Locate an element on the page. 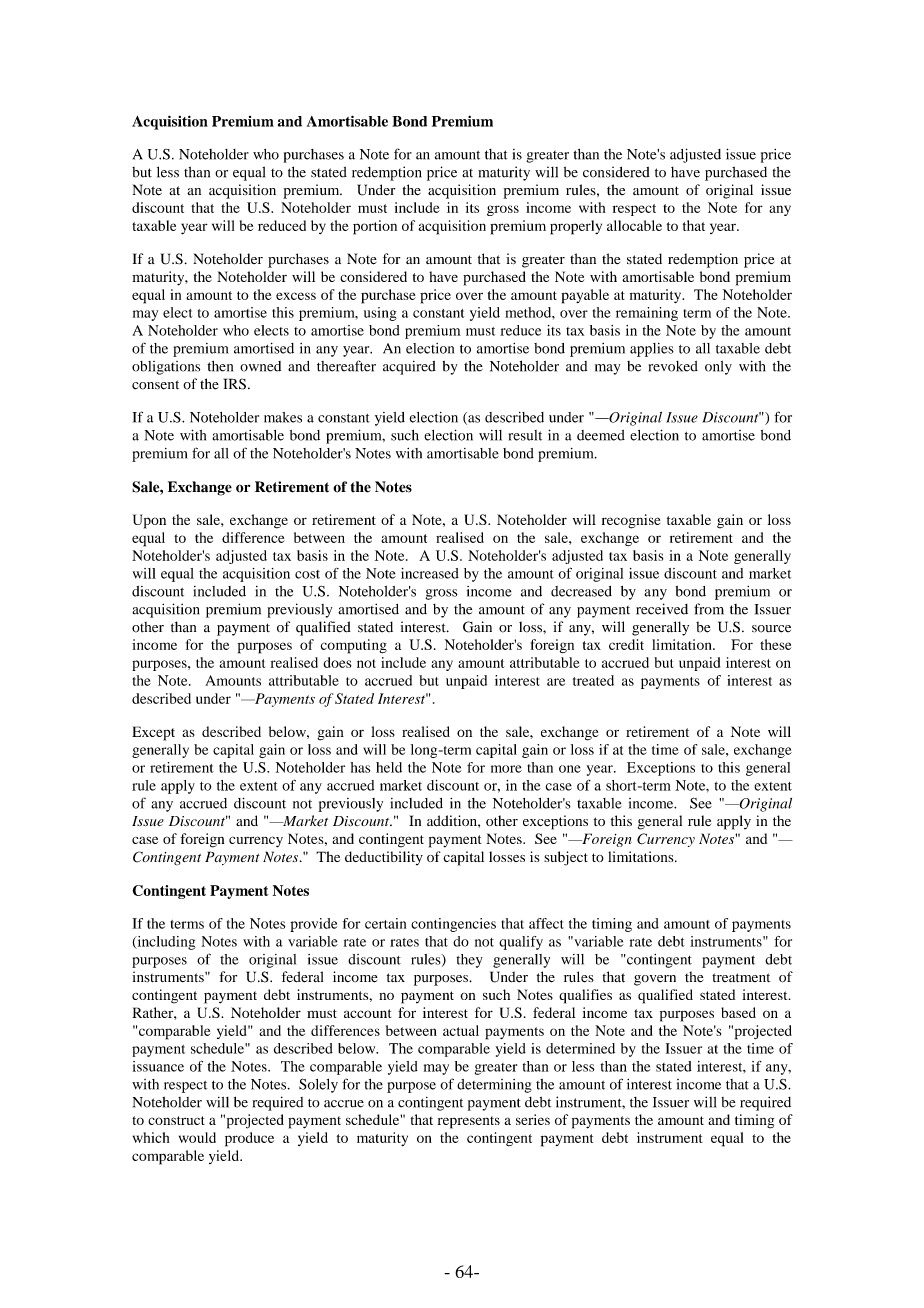 The width and height of the document is (924, 1308). recognise is located at coordinates (631, 521).
